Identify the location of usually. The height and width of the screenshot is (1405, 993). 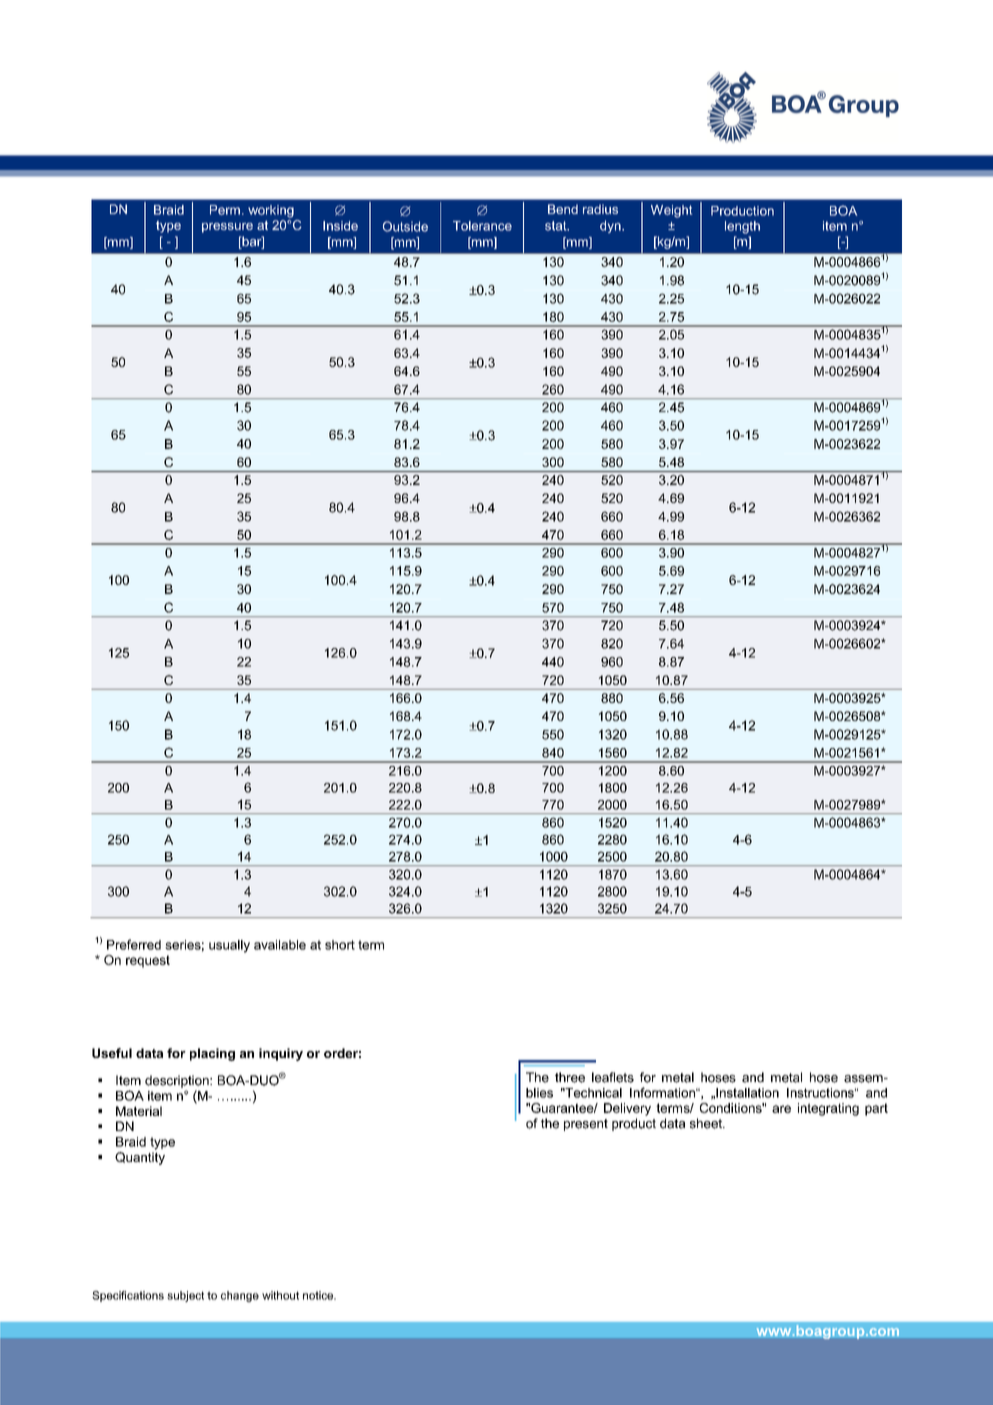
(229, 946).
